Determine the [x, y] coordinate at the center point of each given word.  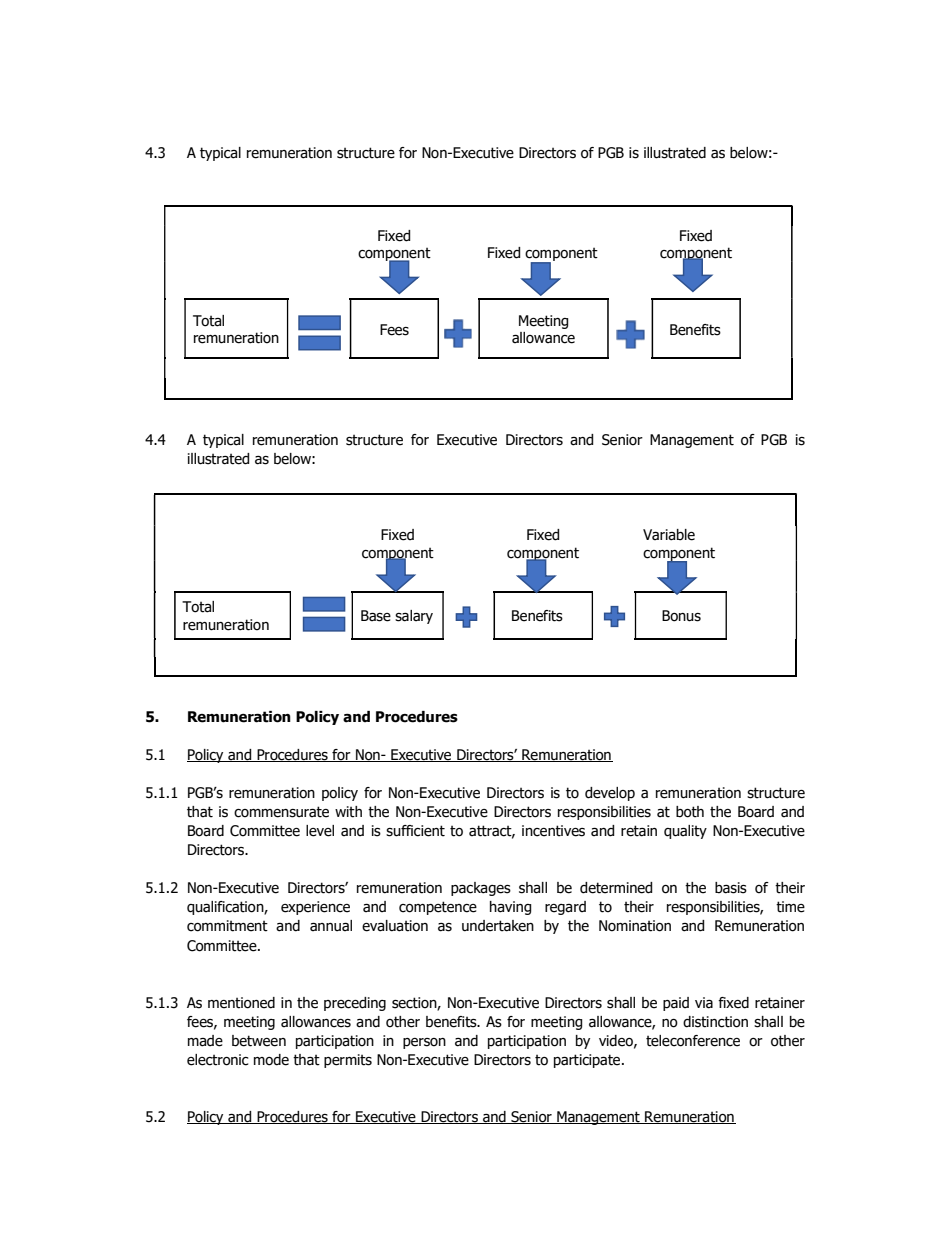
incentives [553, 831]
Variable [669, 535]
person [424, 1043]
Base [376, 616]
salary [414, 617]
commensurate [281, 812]
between [259, 1041]
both [690, 812]
